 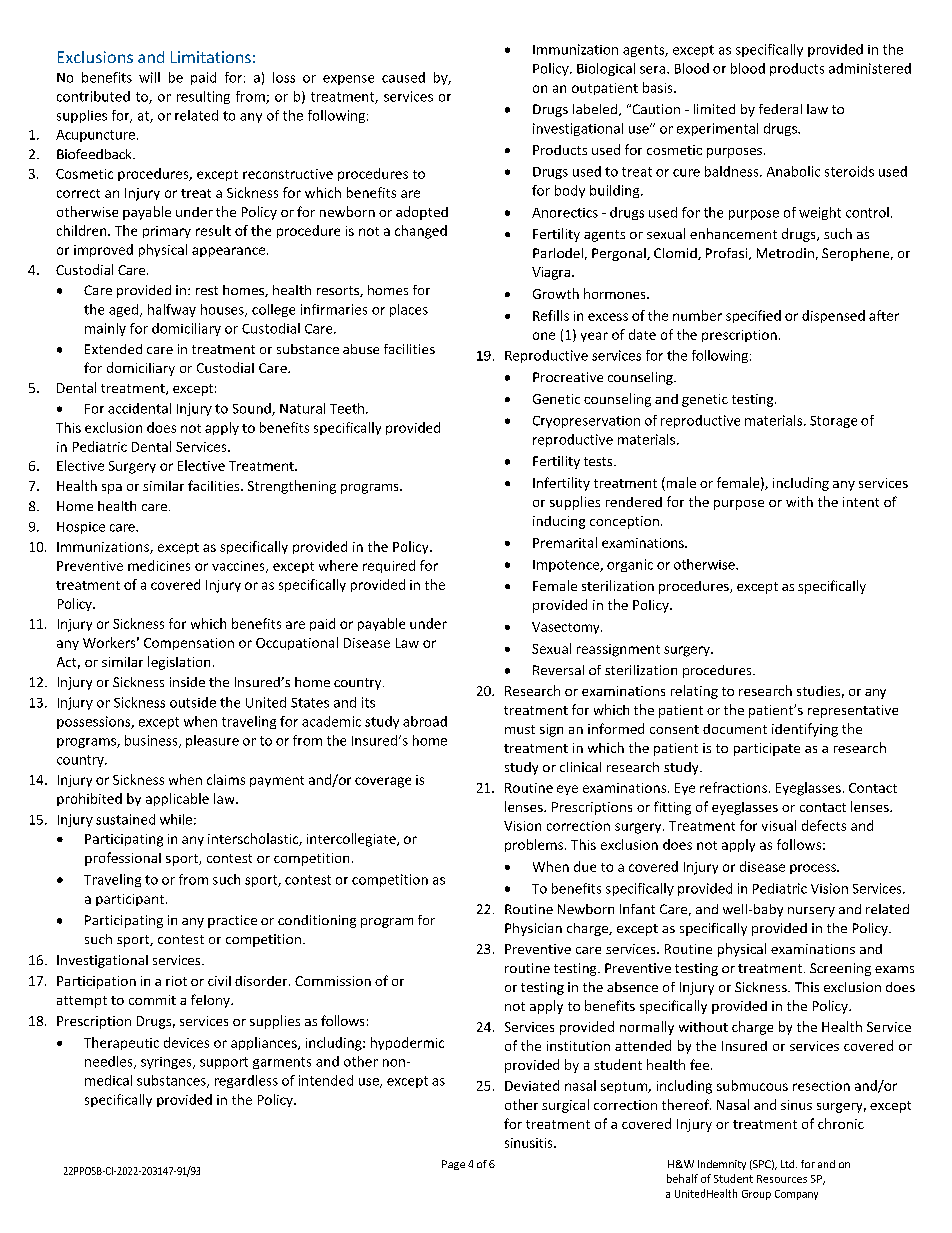 What do you see at coordinates (567, 628) in the document?
I see `Vasectomy` at bounding box center [567, 628].
